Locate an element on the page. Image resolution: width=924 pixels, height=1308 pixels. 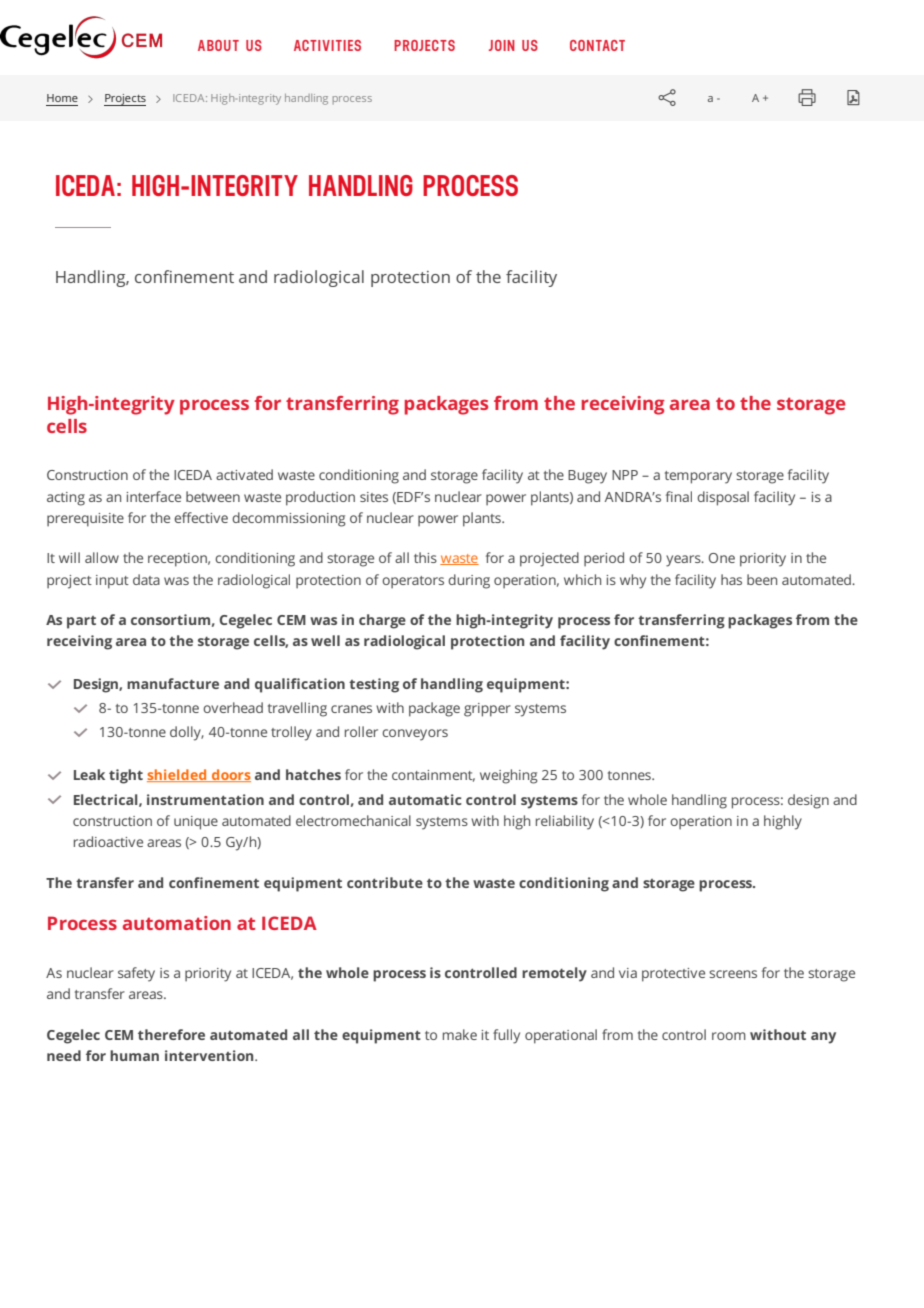
JOIN is located at coordinates (502, 45).
